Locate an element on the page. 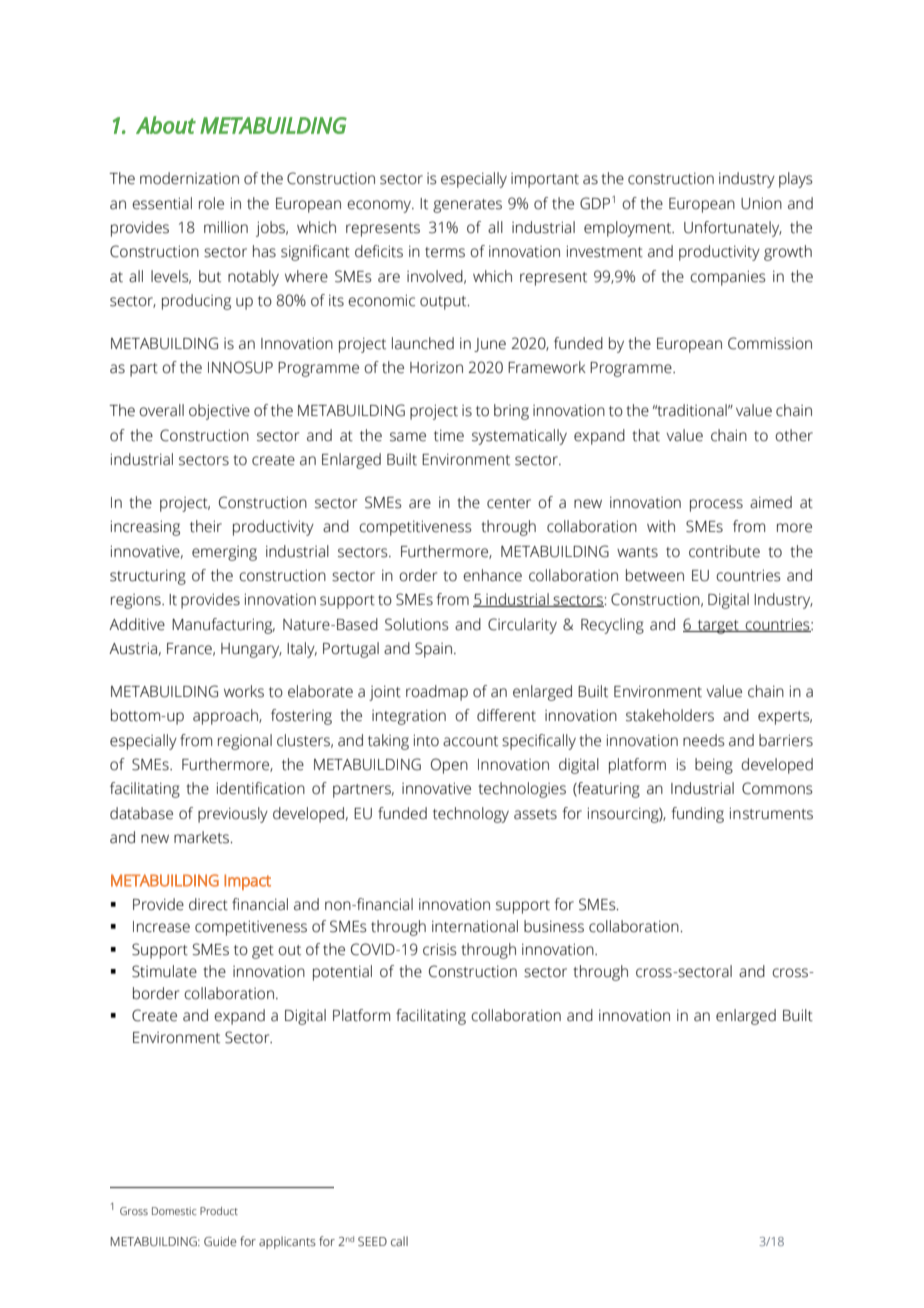 The height and width of the page is (1308, 924). that is located at coordinates (646, 435).
